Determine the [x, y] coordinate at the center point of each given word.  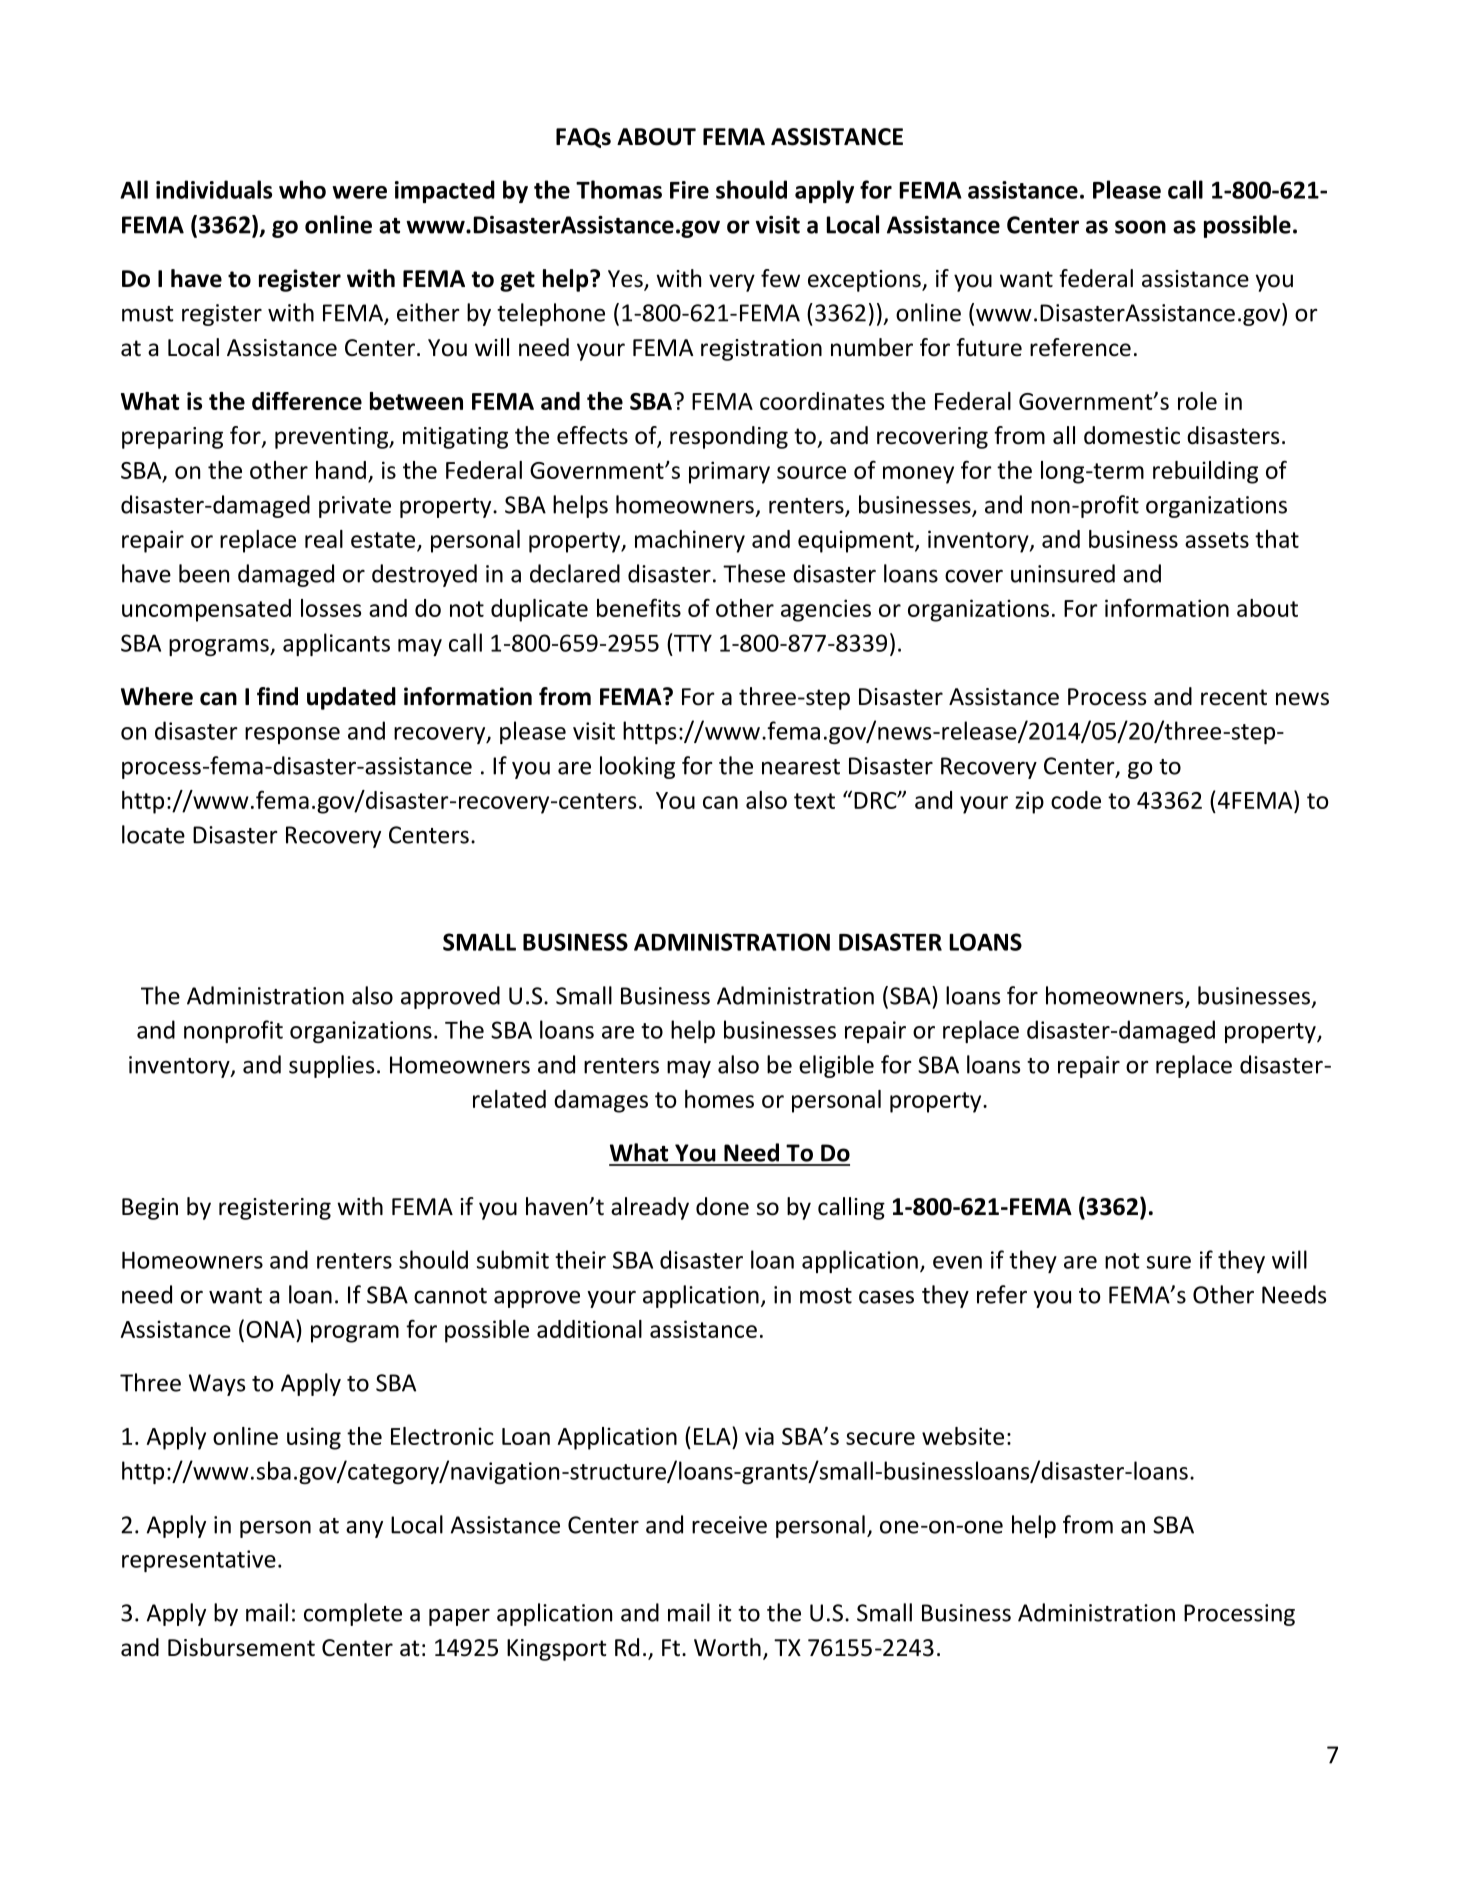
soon [1140, 227]
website [963, 1436]
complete [353, 1614]
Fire [689, 190]
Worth [727, 1647]
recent [1234, 697]
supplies [331, 1066]
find [277, 696]
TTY [692, 642]
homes [719, 1099]
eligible [836, 1066]
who [302, 189]
